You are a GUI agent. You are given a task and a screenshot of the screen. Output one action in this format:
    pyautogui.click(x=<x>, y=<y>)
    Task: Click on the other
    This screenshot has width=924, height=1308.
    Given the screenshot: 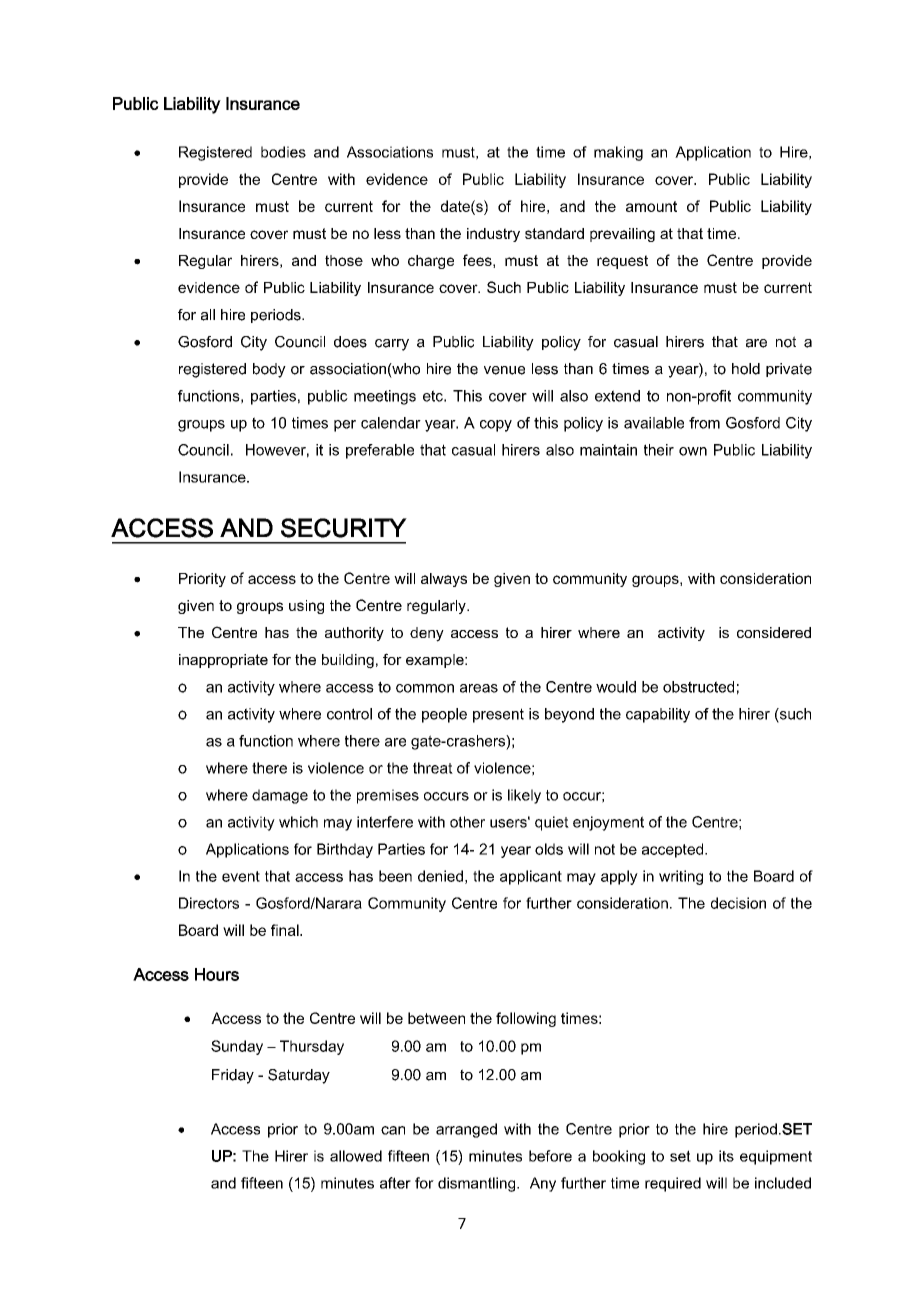 What is the action you would take?
    pyautogui.click(x=467, y=822)
